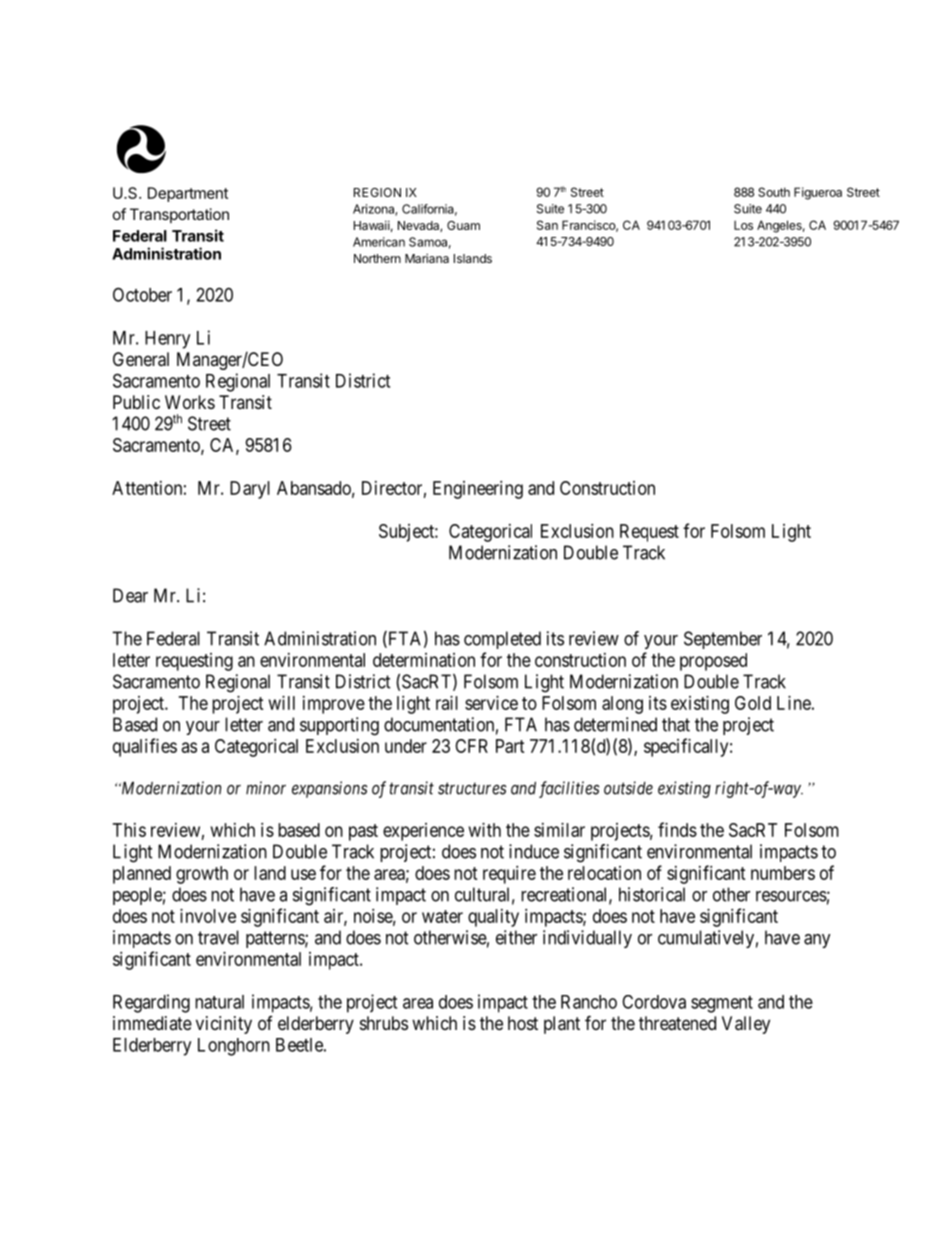  What do you see at coordinates (463, 225) in the page?
I see `Guam` at bounding box center [463, 225].
